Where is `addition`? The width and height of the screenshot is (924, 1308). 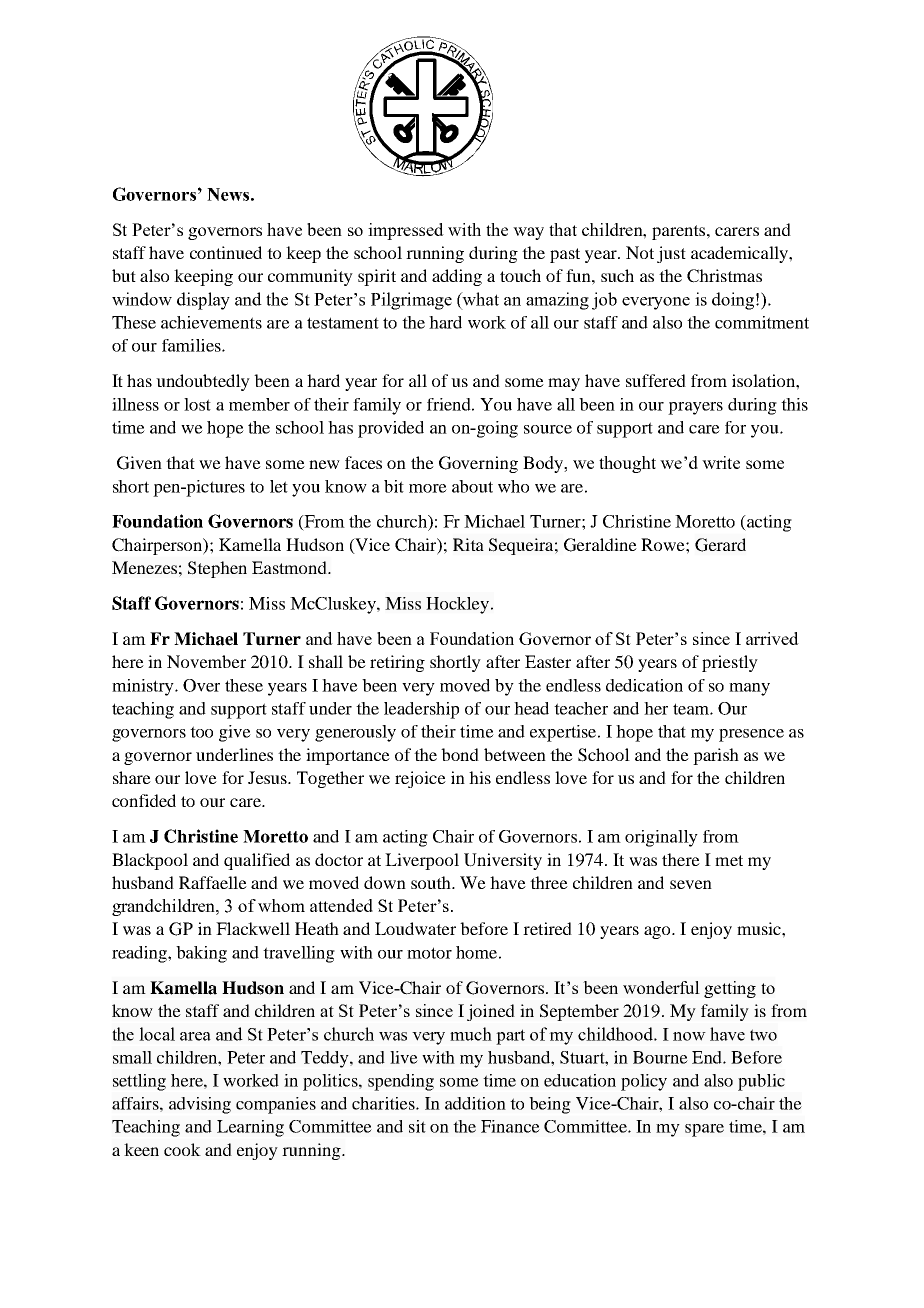
addition is located at coordinates (475, 1103).
